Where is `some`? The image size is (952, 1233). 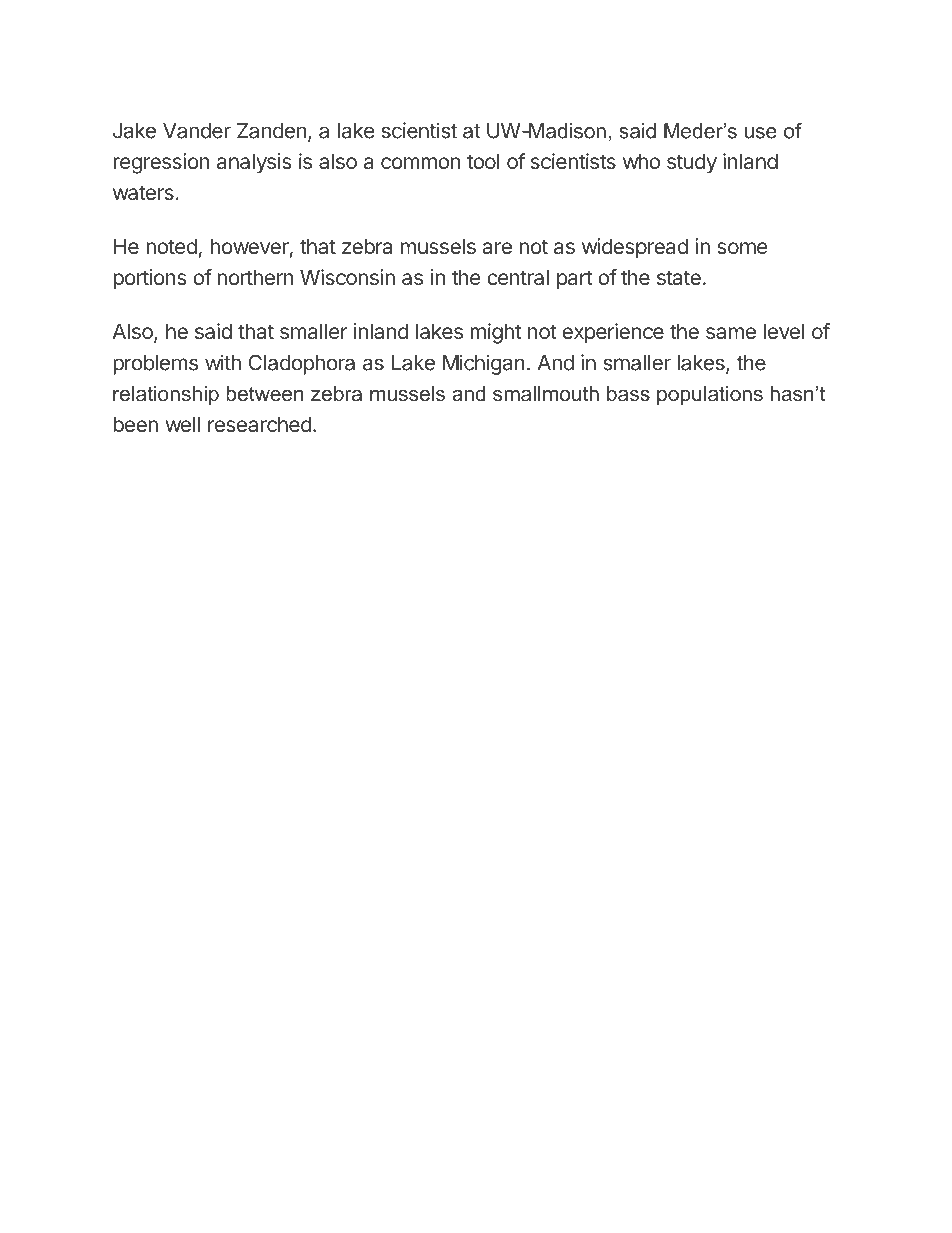
some is located at coordinates (742, 248).
